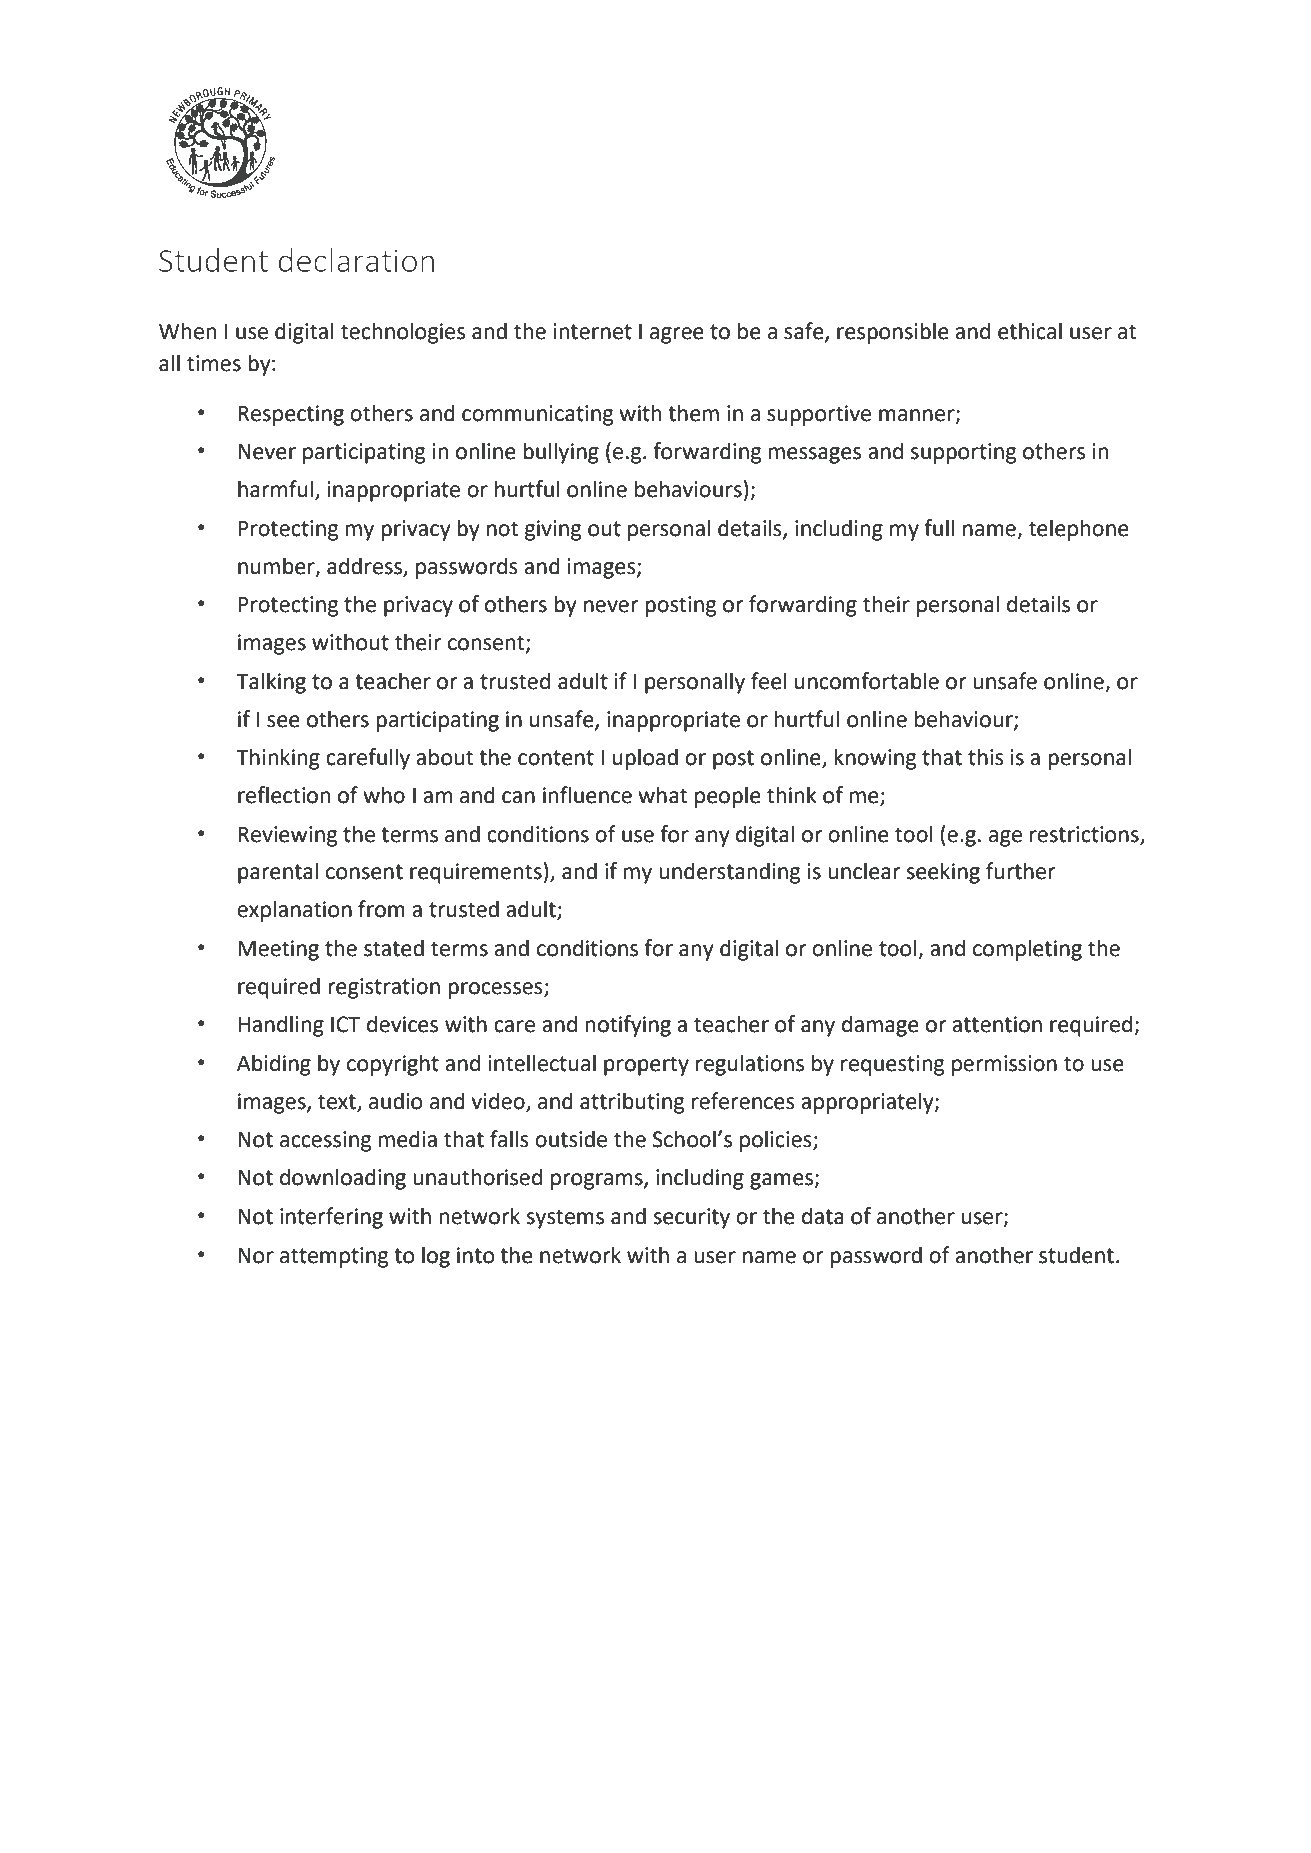 The height and width of the document is (1853, 1311). What do you see at coordinates (1079, 530) in the document?
I see `telephone` at bounding box center [1079, 530].
